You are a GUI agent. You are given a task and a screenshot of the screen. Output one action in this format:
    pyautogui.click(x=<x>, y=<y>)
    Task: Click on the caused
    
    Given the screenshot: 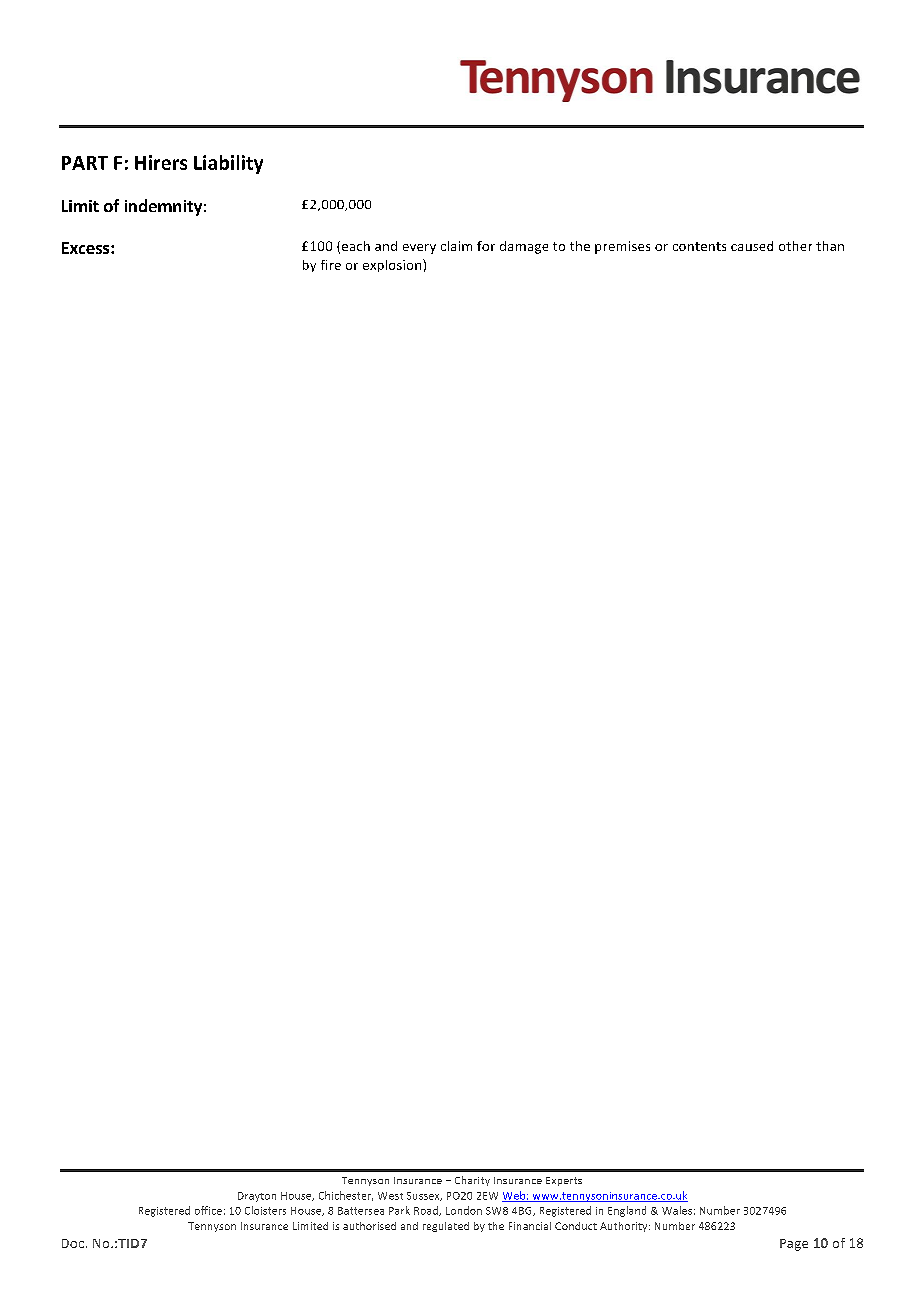 What is the action you would take?
    pyautogui.click(x=752, y=246)
